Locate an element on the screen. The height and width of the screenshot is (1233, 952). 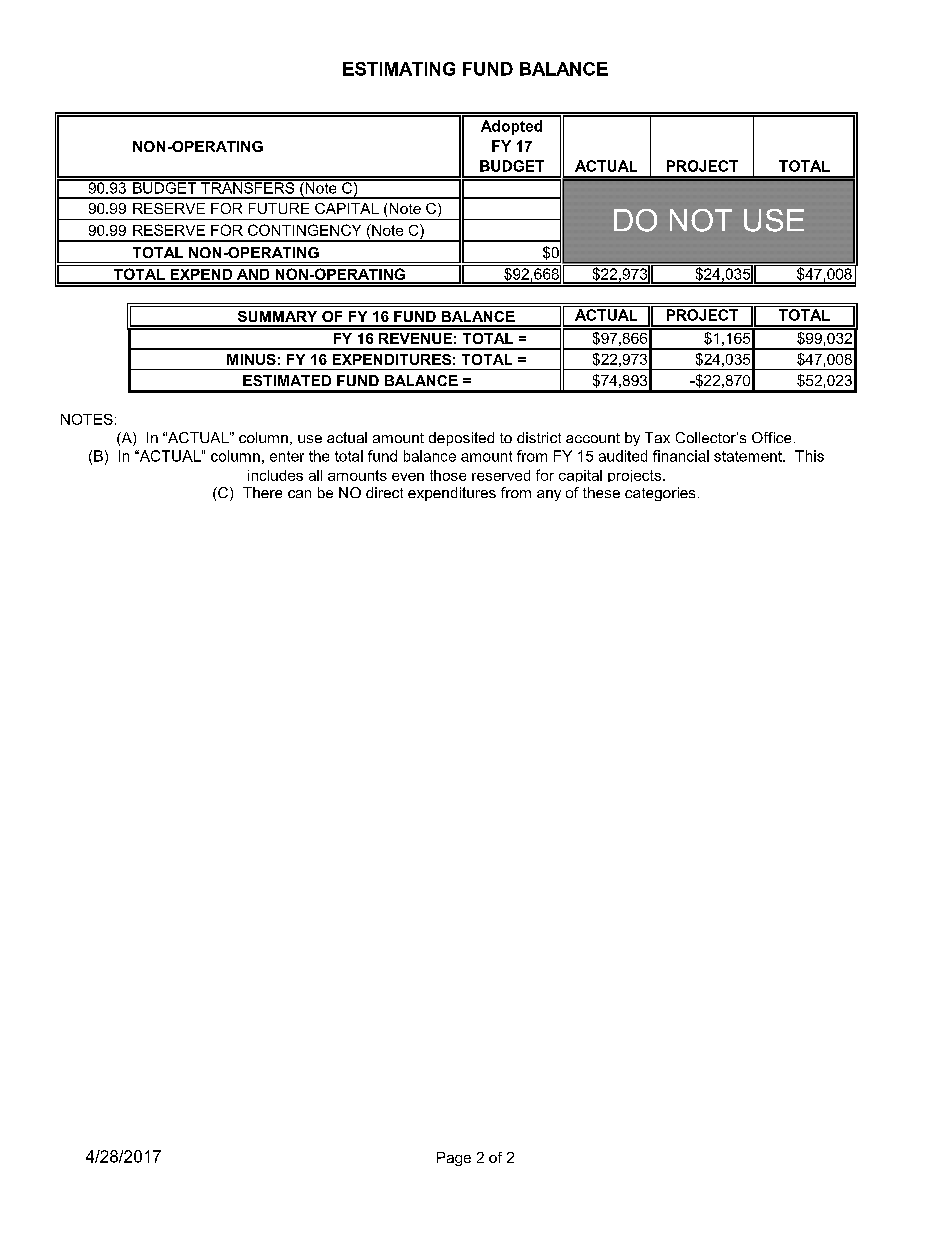
Page is located at coordinates (454, 1159).
